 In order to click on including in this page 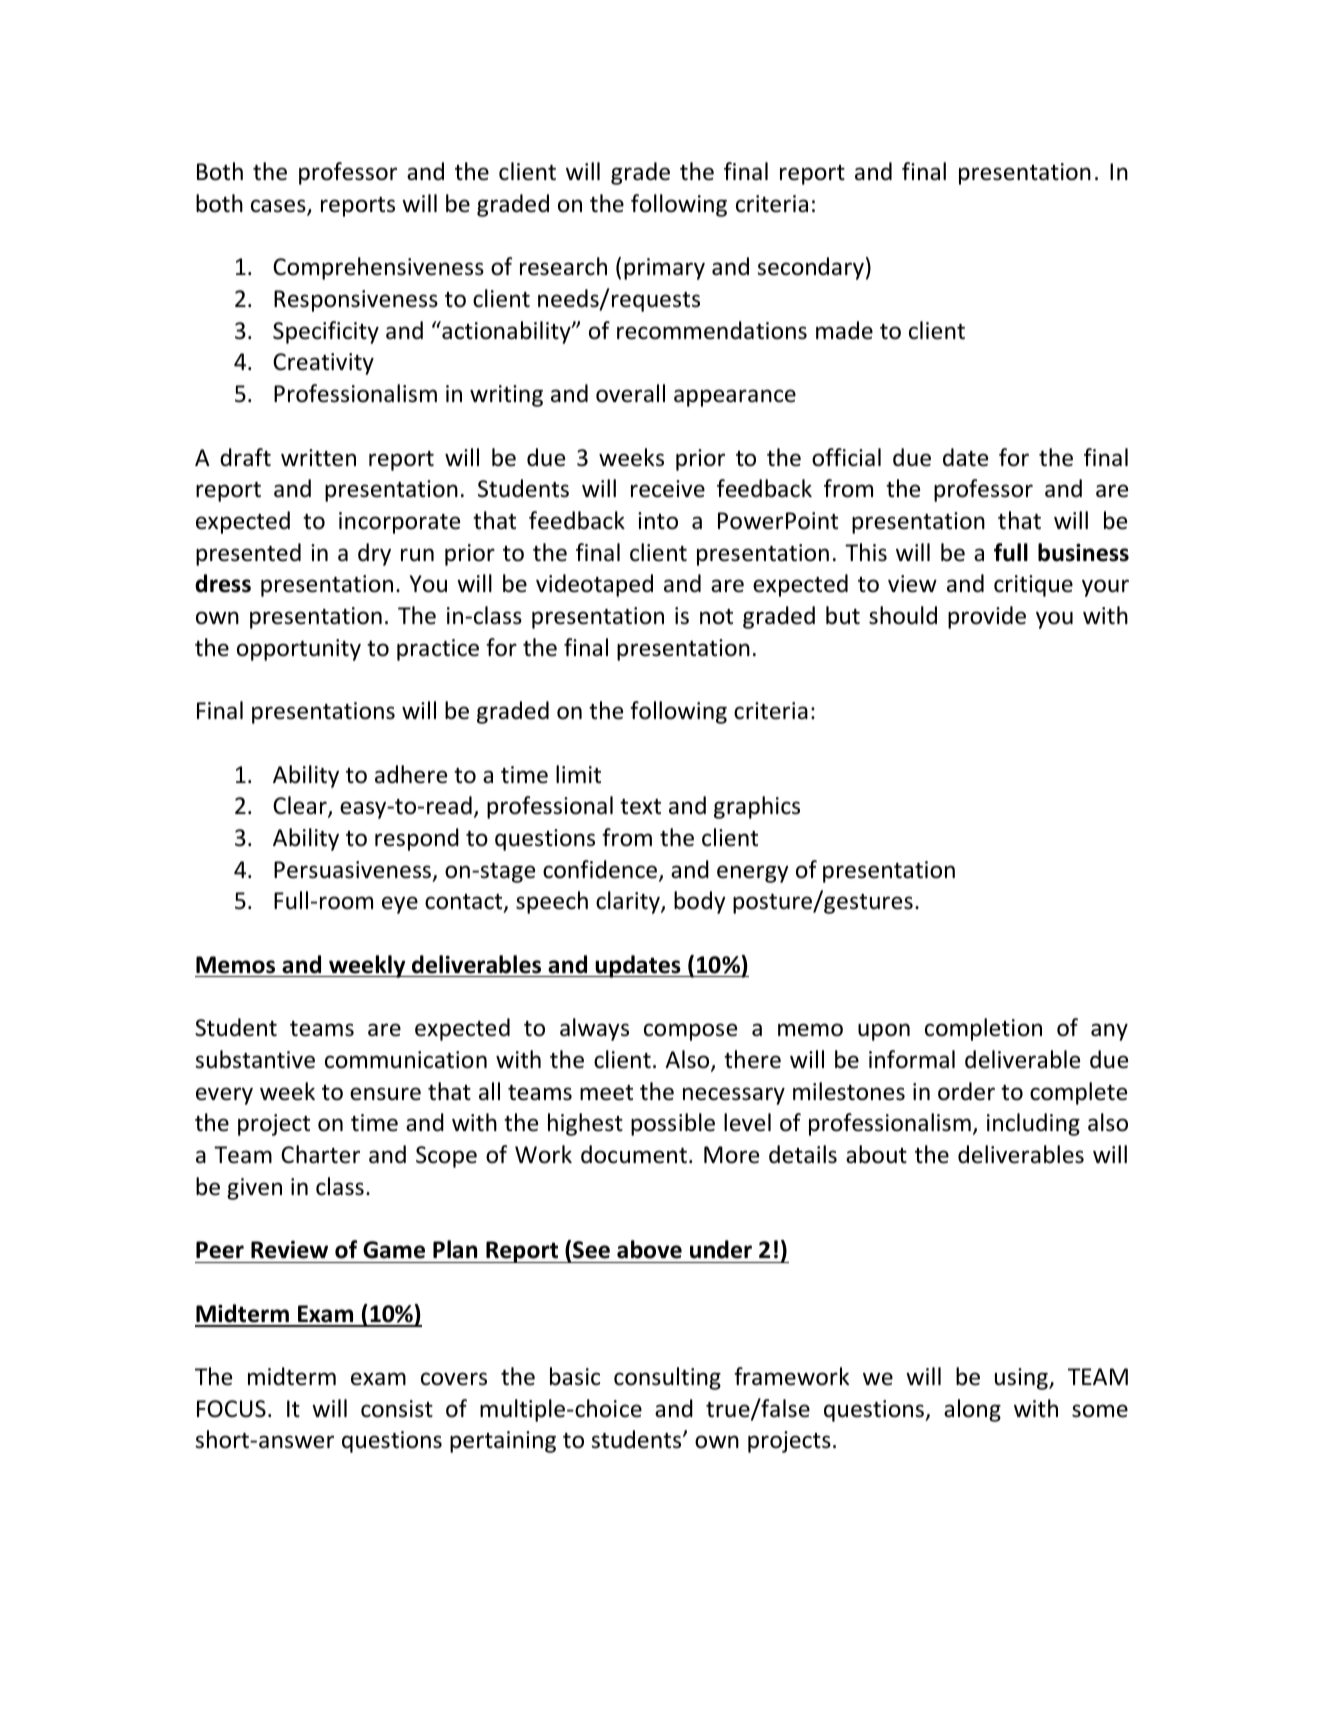, I will do `click(1033, 1124)`.
